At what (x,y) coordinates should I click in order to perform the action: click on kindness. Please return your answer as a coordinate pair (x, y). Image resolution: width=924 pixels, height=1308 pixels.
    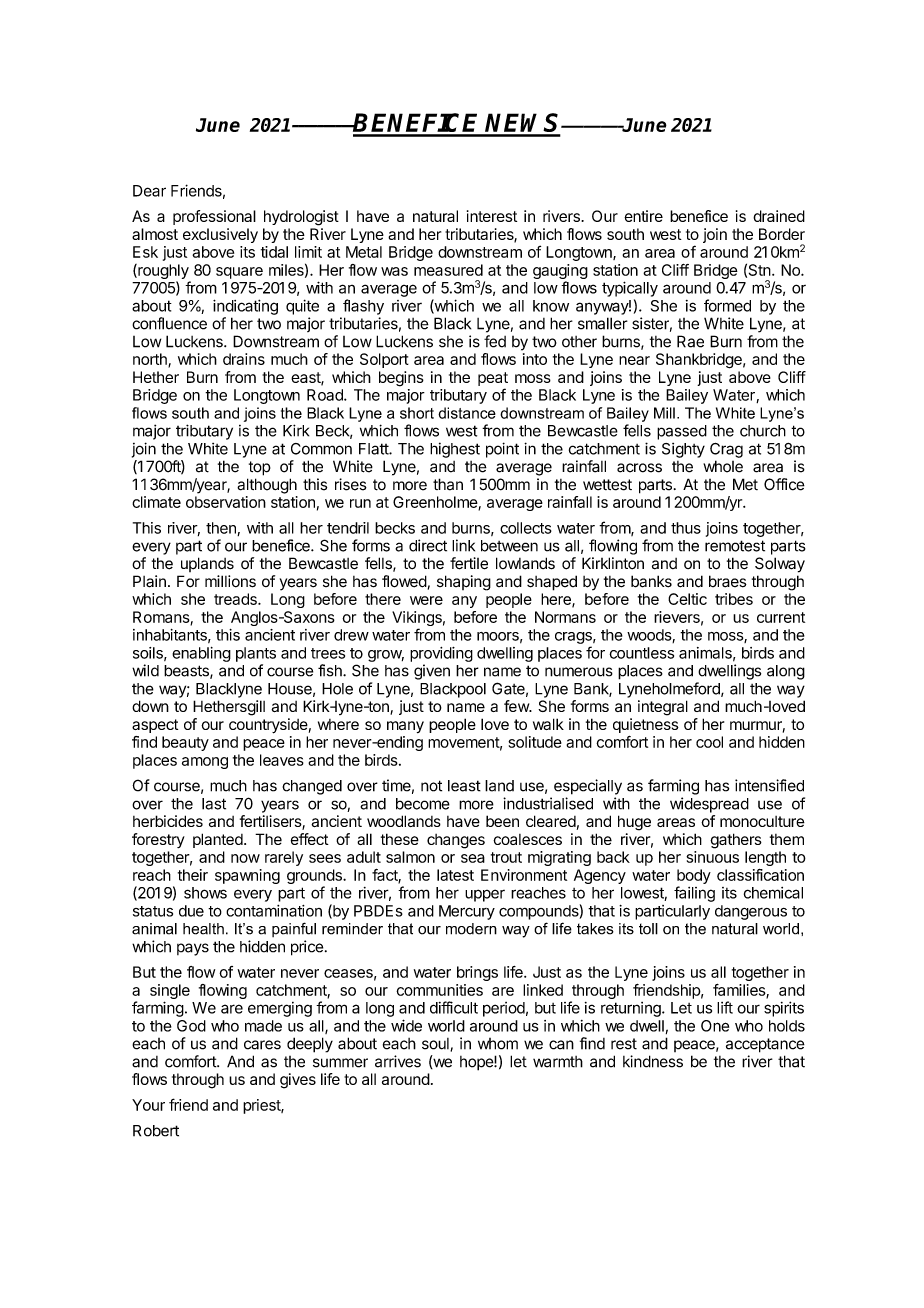
    Looking at the image, I should click on (653, 1061).
